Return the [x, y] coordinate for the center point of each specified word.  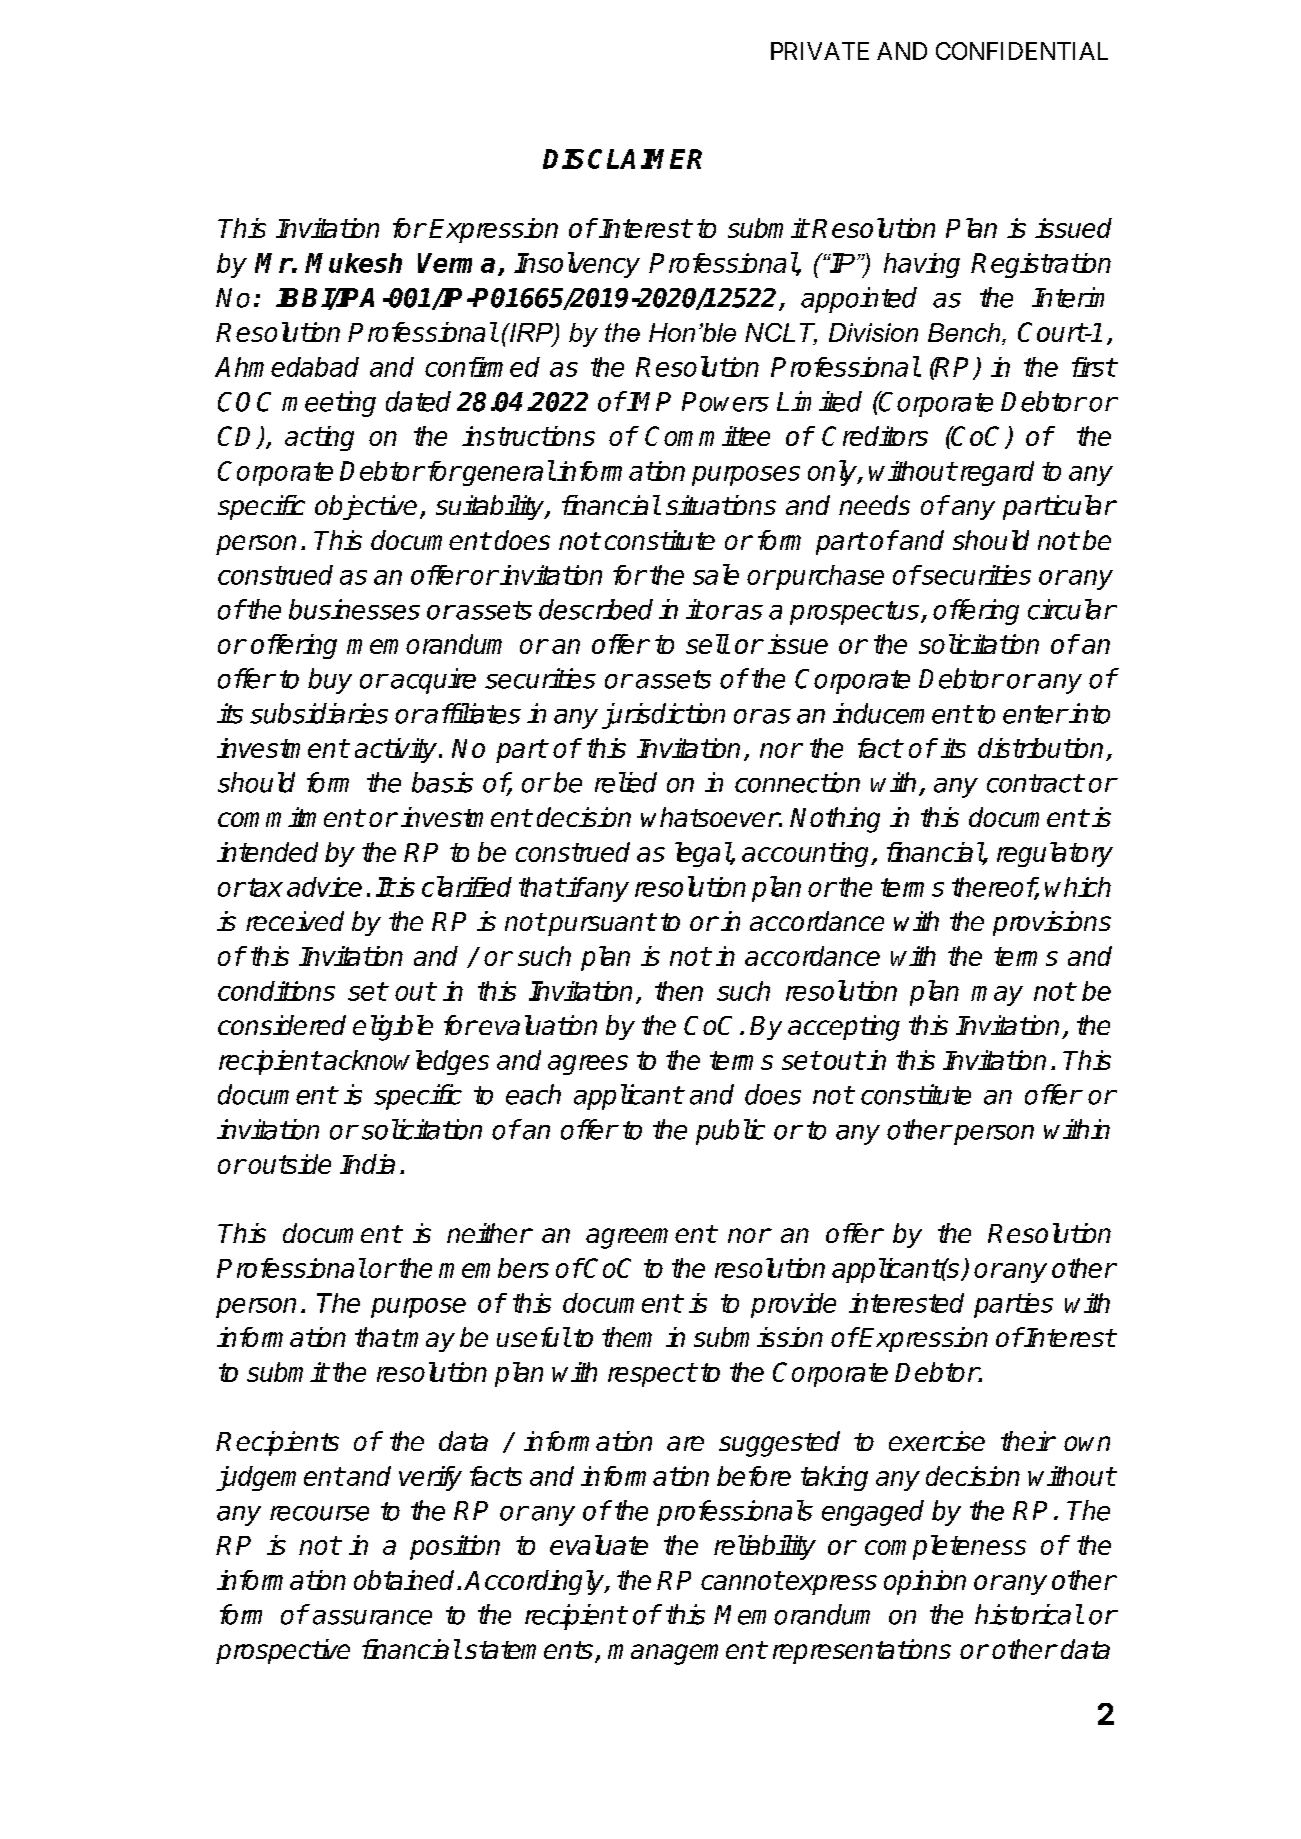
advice [324, 887]
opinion [925, 1582]
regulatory [1055, 854]
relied [626, 782]
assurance [372, 1617]
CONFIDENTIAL [1022, 51]
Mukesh [353, 263]
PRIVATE [820, 51]
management [687, 1653]
